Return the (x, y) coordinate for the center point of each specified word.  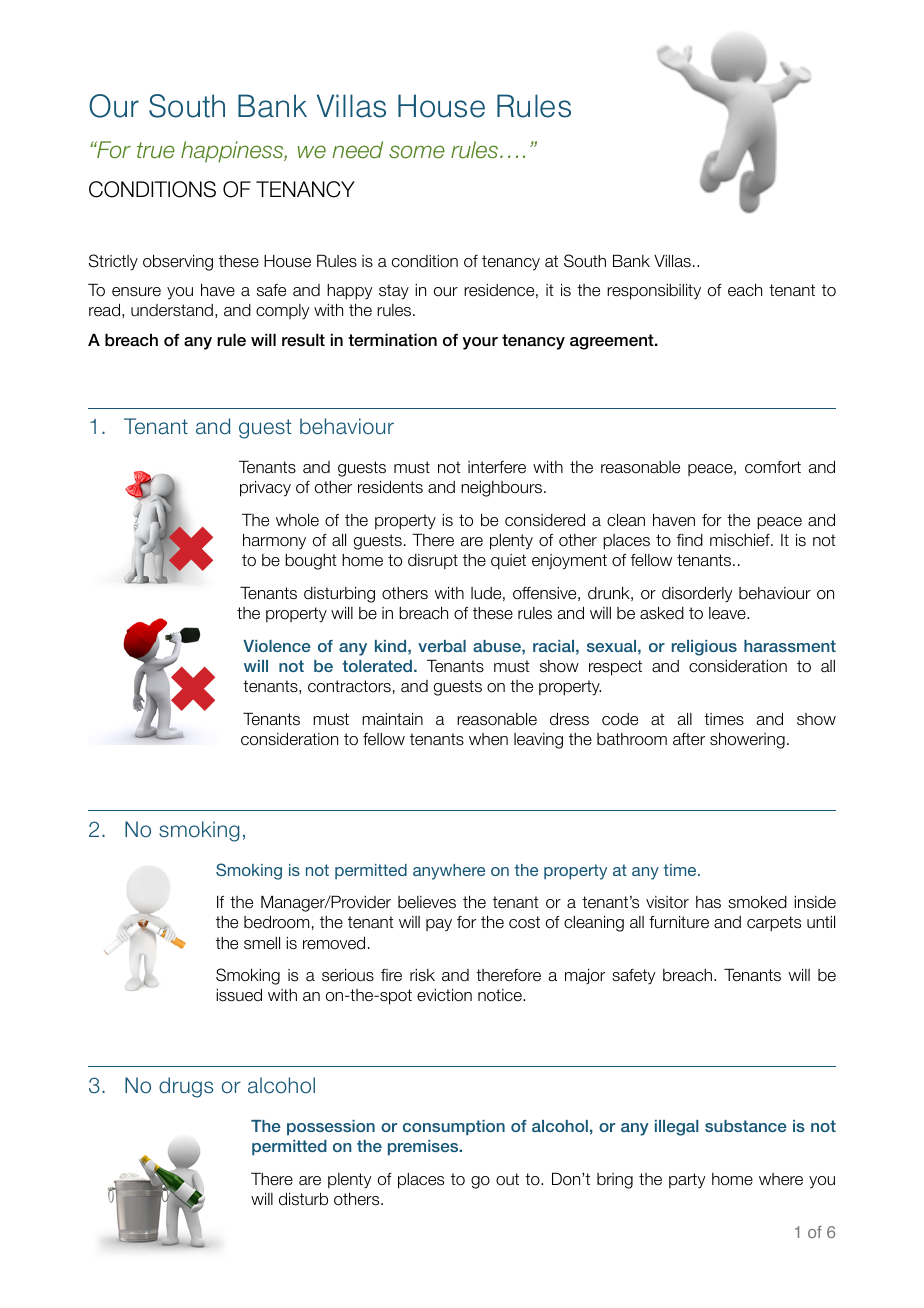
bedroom (277, 922)
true (156, 150)
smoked (757, 902)
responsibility (654, 291)
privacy (265, 488)
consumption (454, 1127)
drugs (186, 1087)
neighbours (503, 489)
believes (427, 902)
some (417, 152)
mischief (741, 540)
